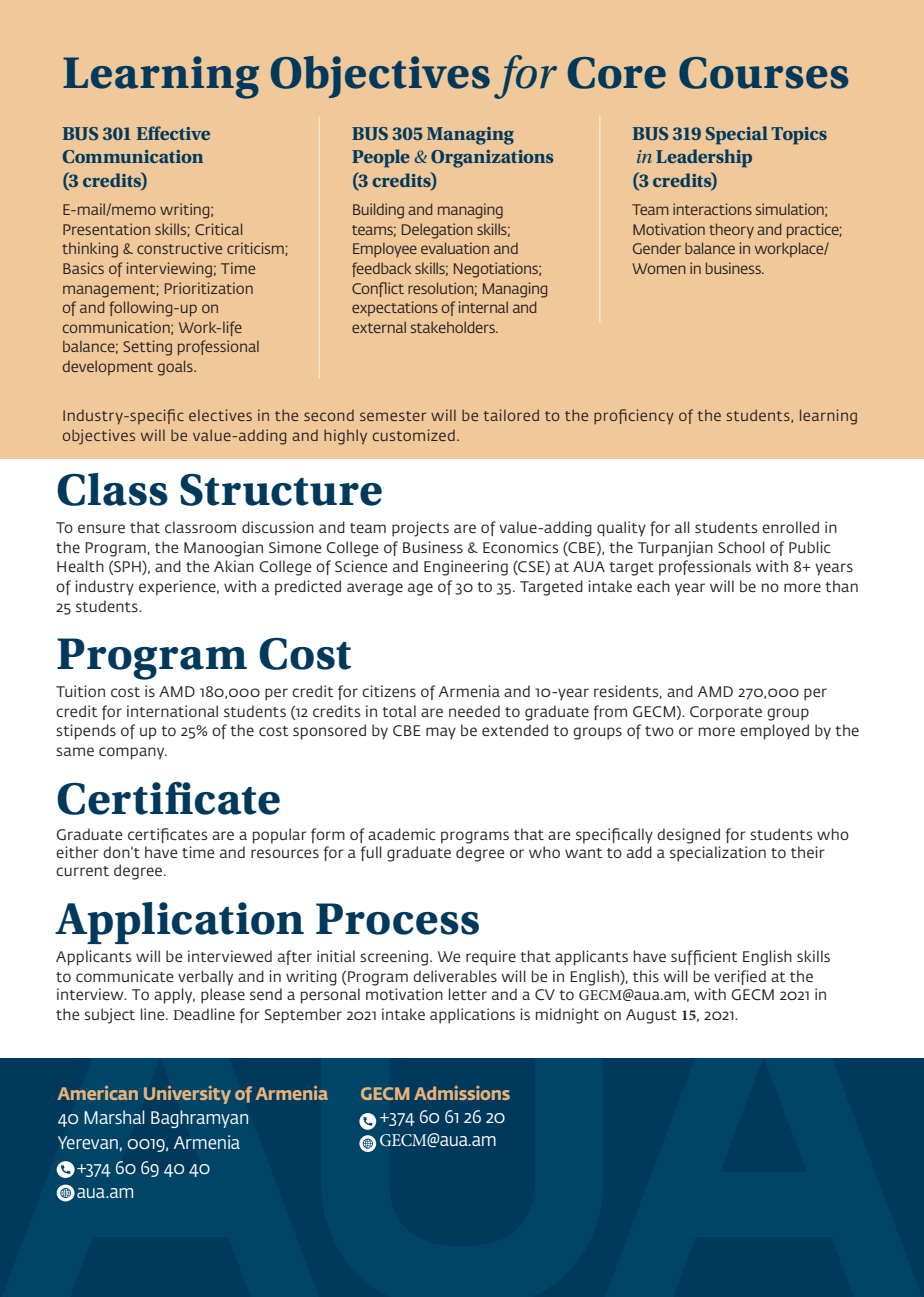 The image size is (924, 1297). Describe the element at coordinates (741, 547) in the document. I see `School` at that location.
